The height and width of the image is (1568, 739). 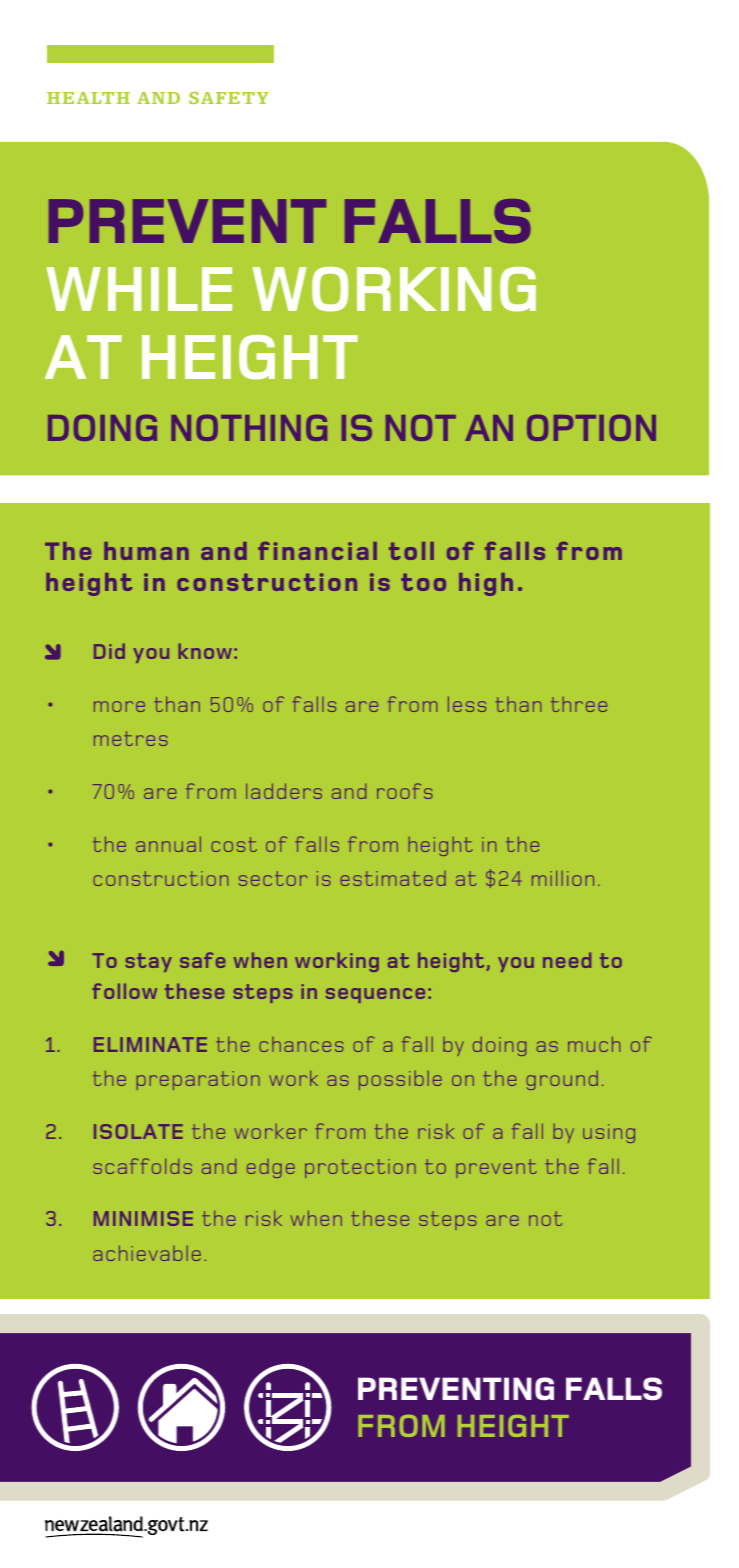 What do you see at coordinates (486, 584) in the image?
I see `high` at bounding box center [486, 584].
